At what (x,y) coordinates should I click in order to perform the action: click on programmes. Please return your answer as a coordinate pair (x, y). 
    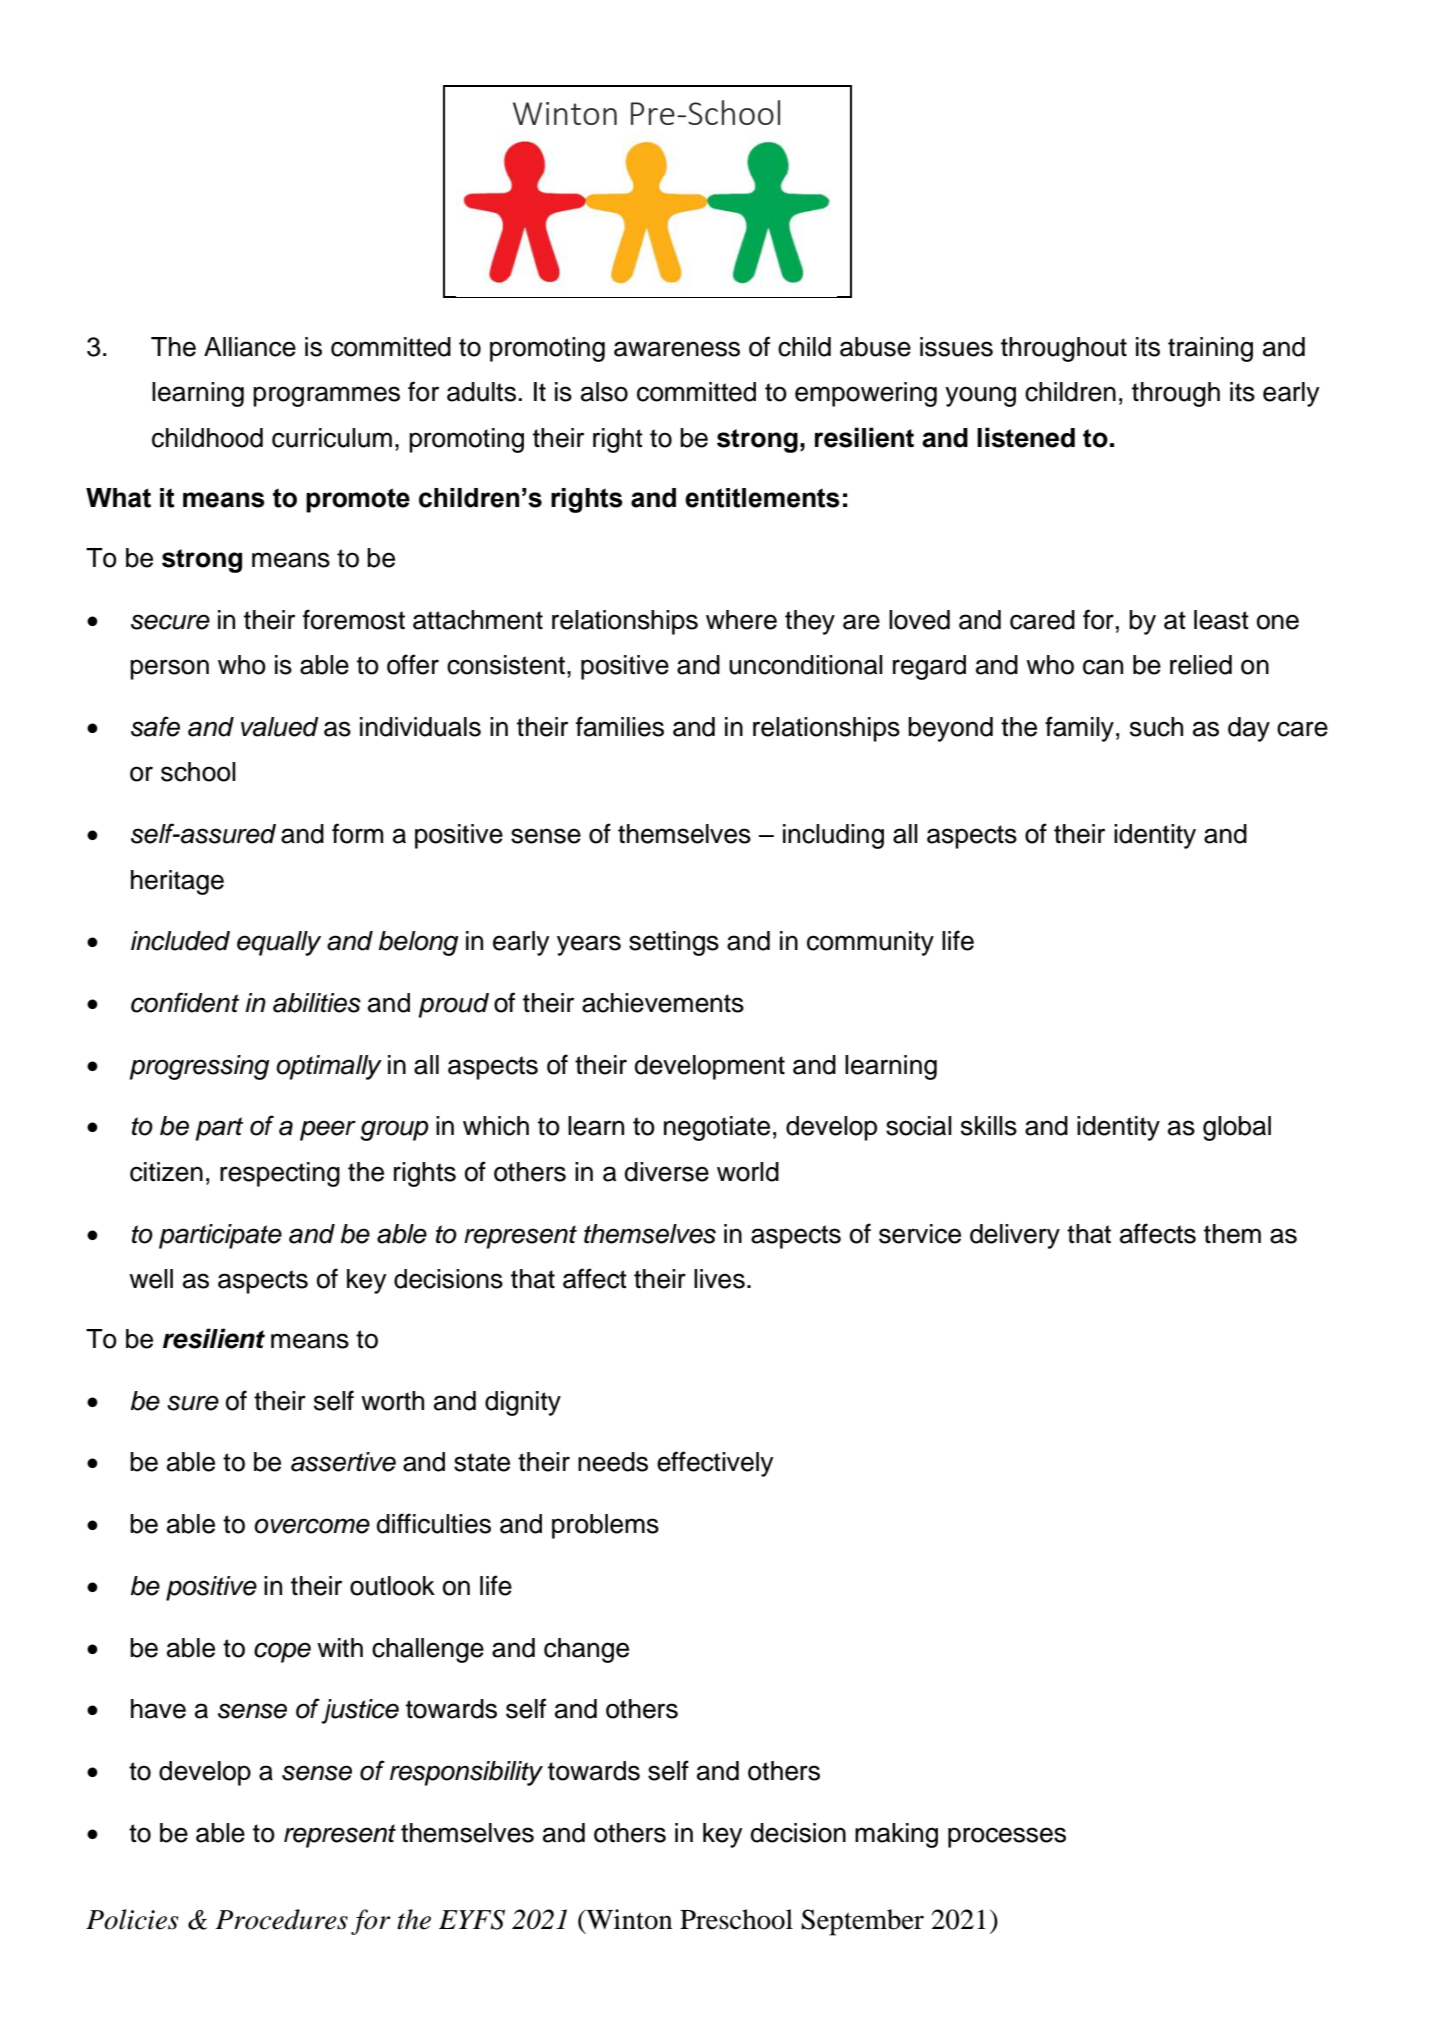
    Looking at the image, I should click on (326, 396).
